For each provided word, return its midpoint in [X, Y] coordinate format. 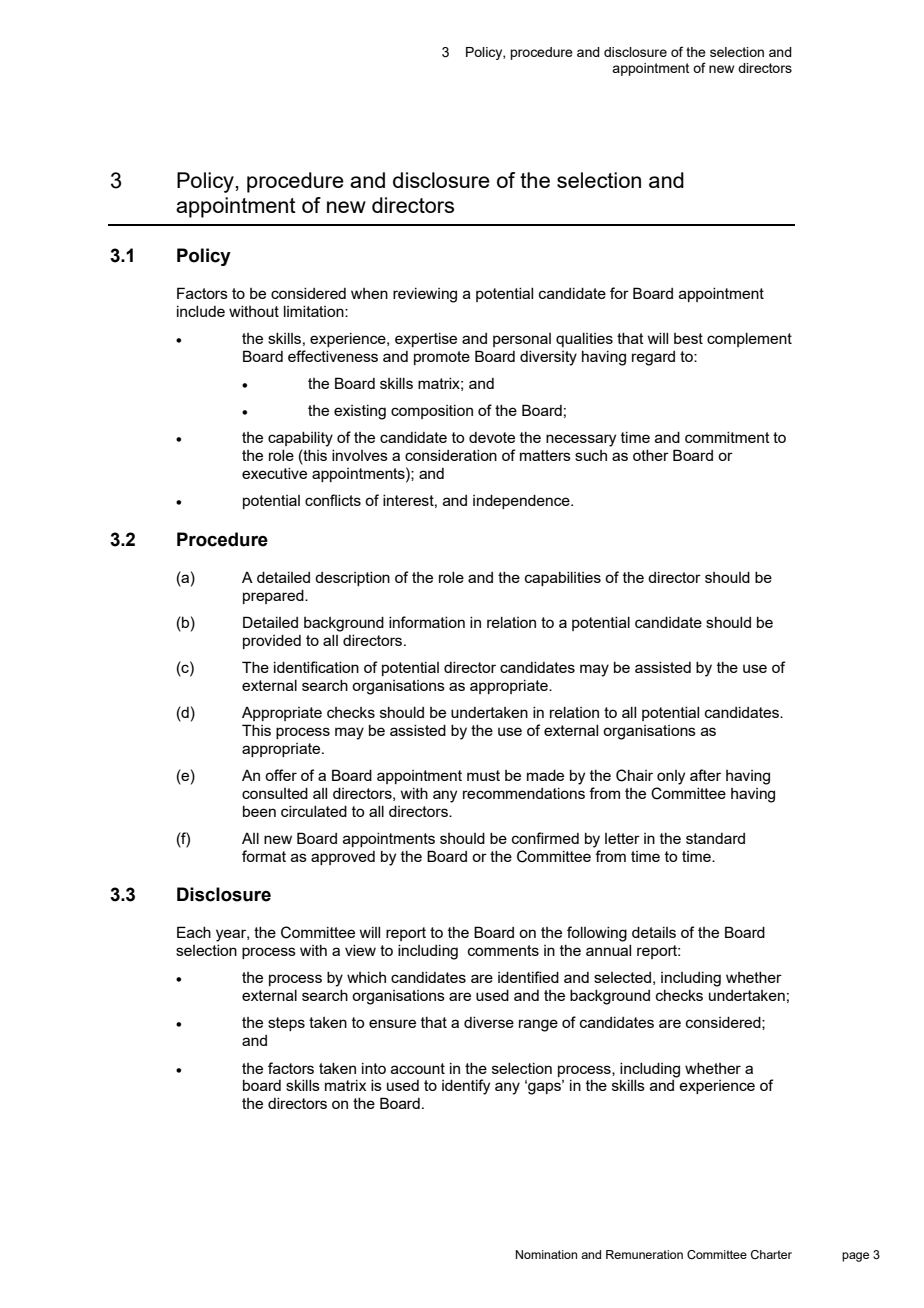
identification [316, 667]
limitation [315, 311]
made [545, 775]
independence [522, 502]
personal [522, 340]
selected [622, 977]
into [374, 1068]
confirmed [545, 838]
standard [715, 838]
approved [343, 858]
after [705, 775]
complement [749, 340]
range [538, 1025]
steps [286, 1024]
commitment [727, 437]
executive [274, 473]
